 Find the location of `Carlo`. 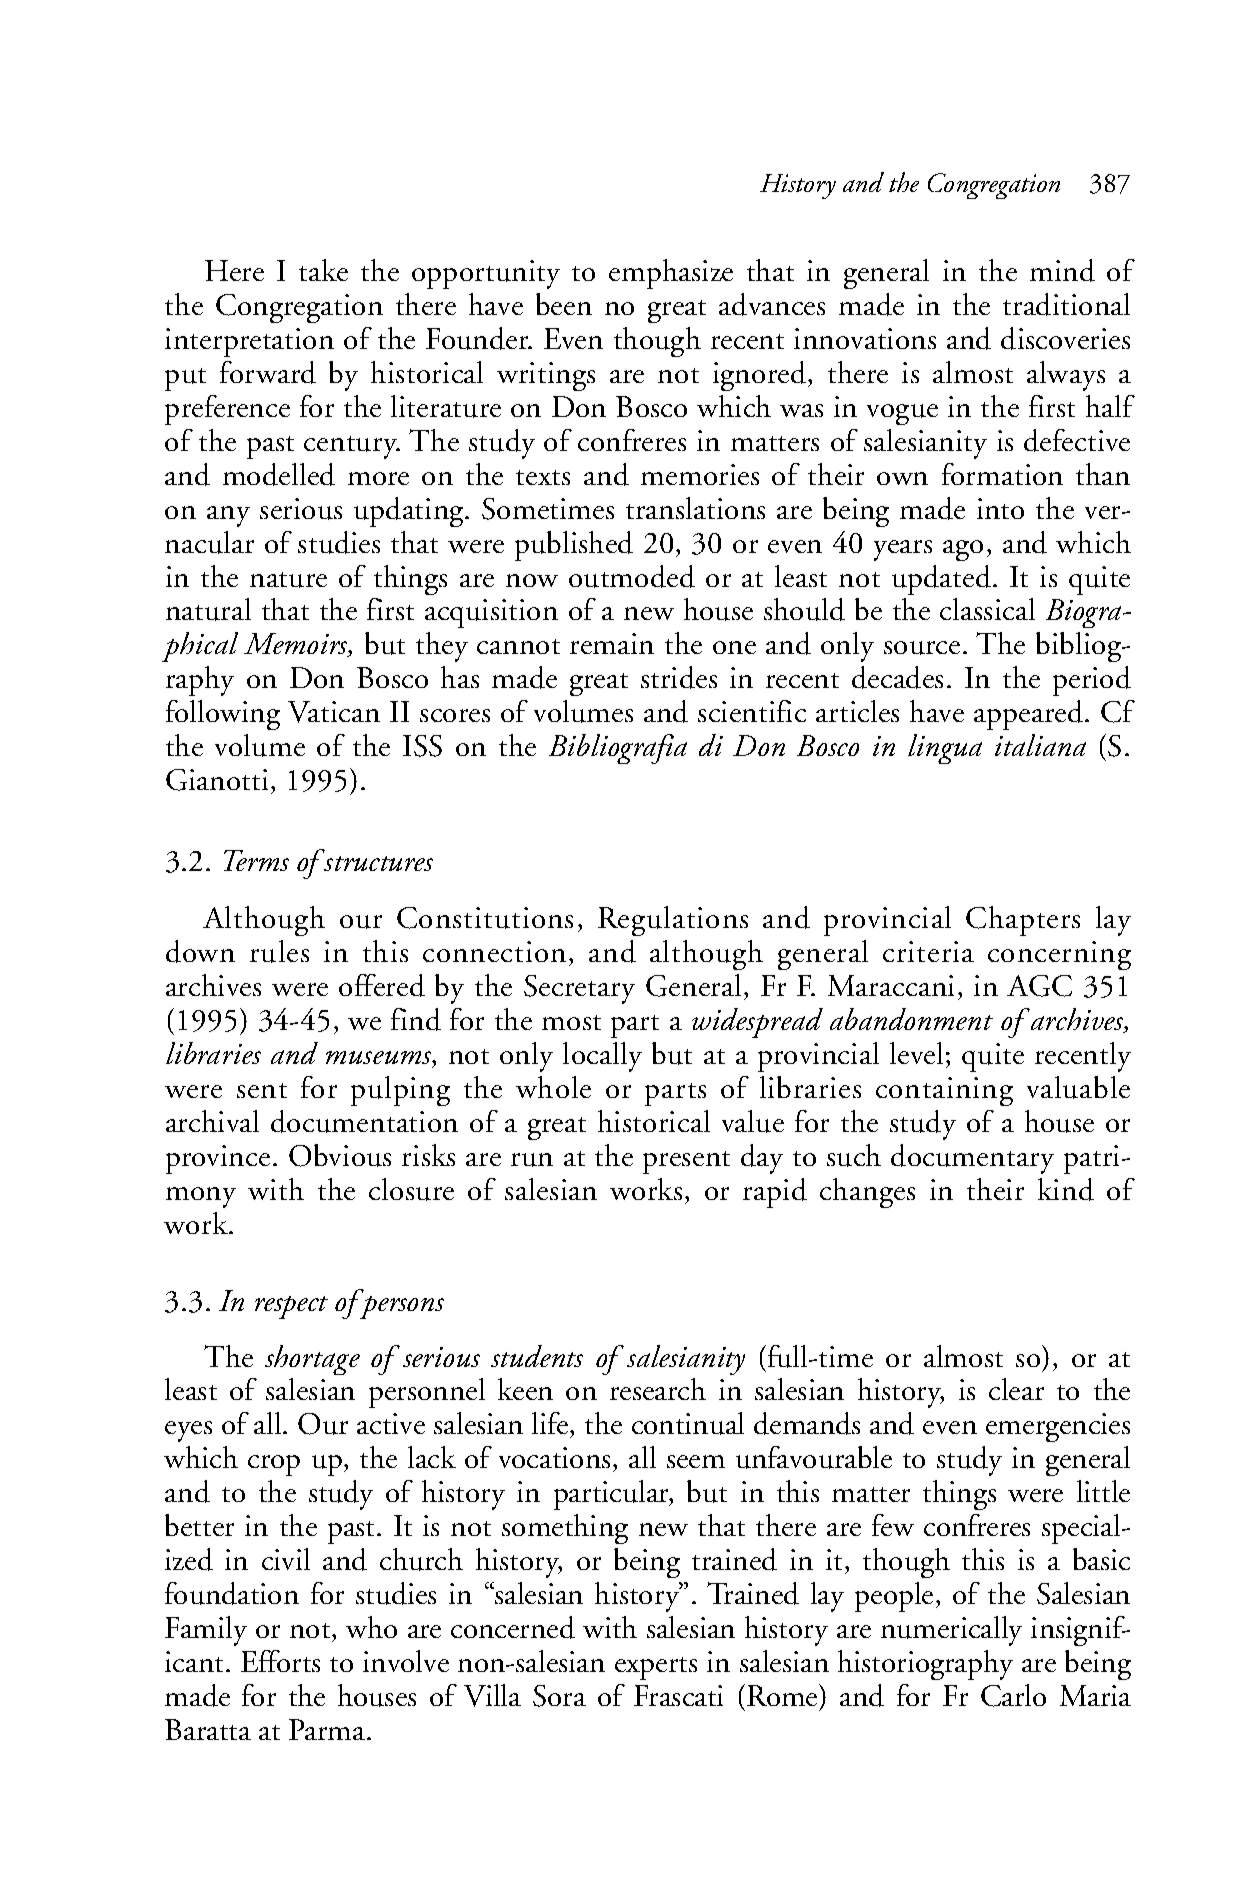

Carlo is located at coordinates (1013, 1695).
